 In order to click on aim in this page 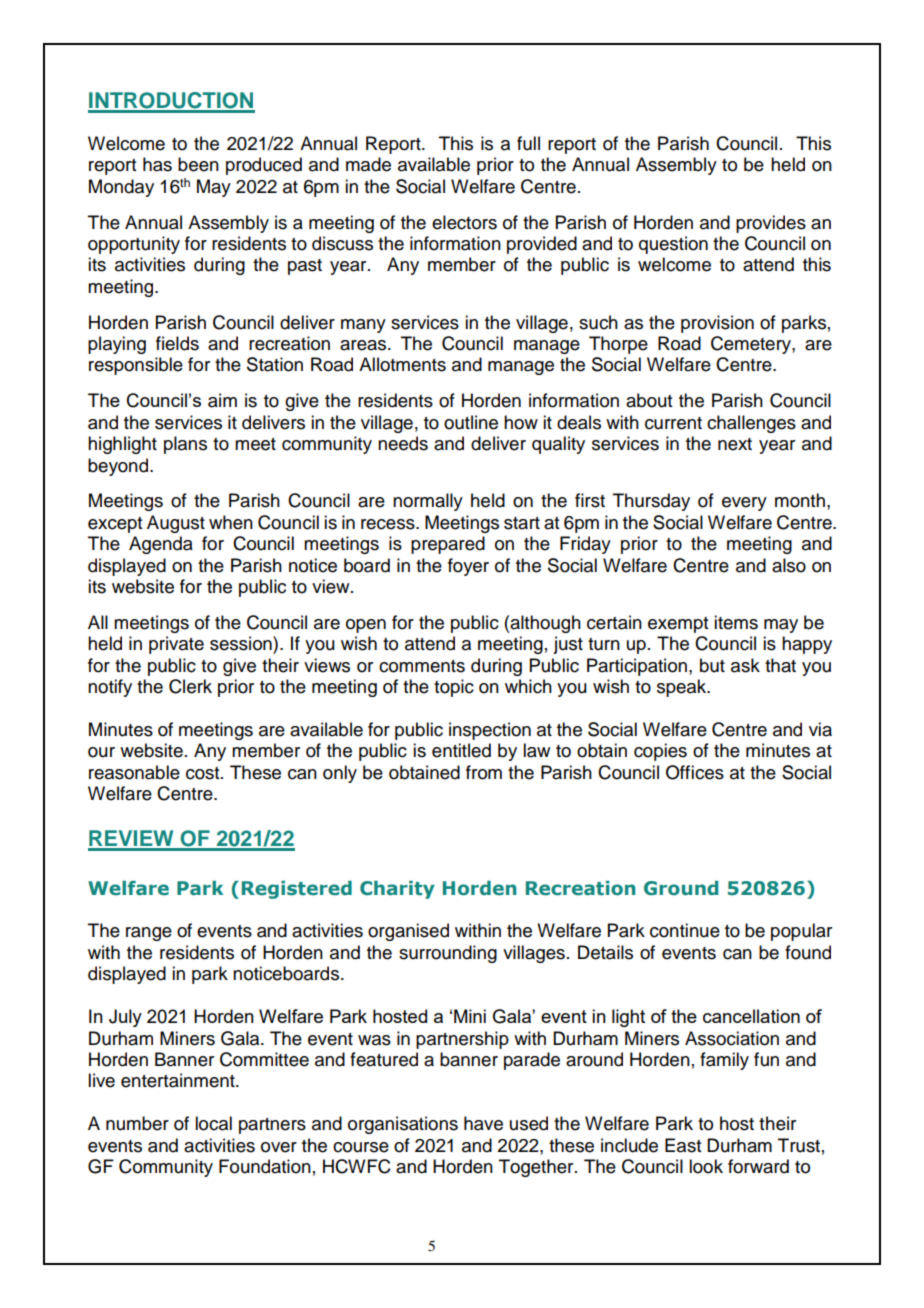, I will do `click(222, 400)`.
